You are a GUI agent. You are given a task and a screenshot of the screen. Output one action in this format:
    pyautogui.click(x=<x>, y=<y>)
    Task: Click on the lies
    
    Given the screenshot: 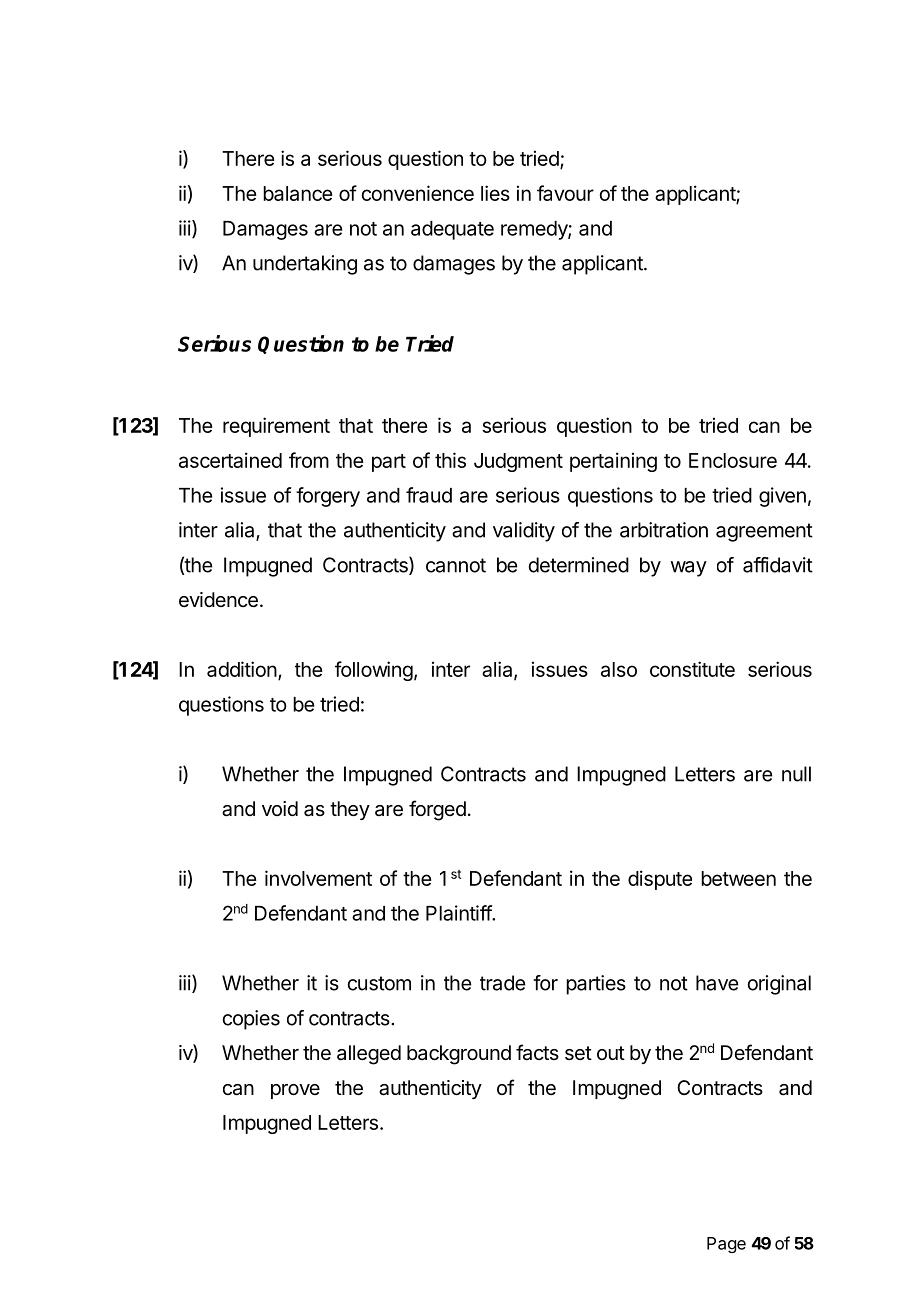 What is the action you would take?
    pyautogui.click(x=495, y=193)
